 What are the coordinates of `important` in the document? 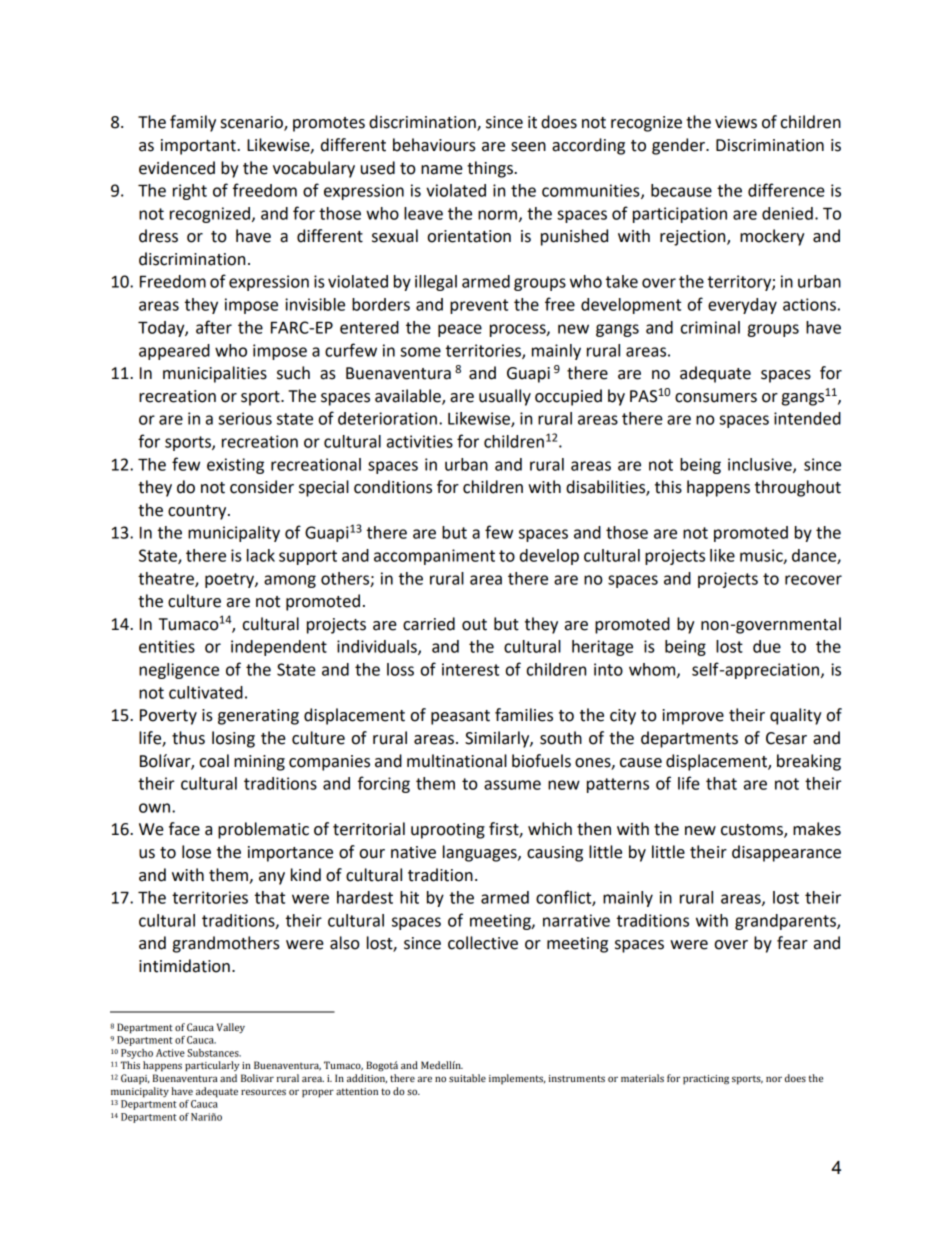 It's located at (199, 147).
